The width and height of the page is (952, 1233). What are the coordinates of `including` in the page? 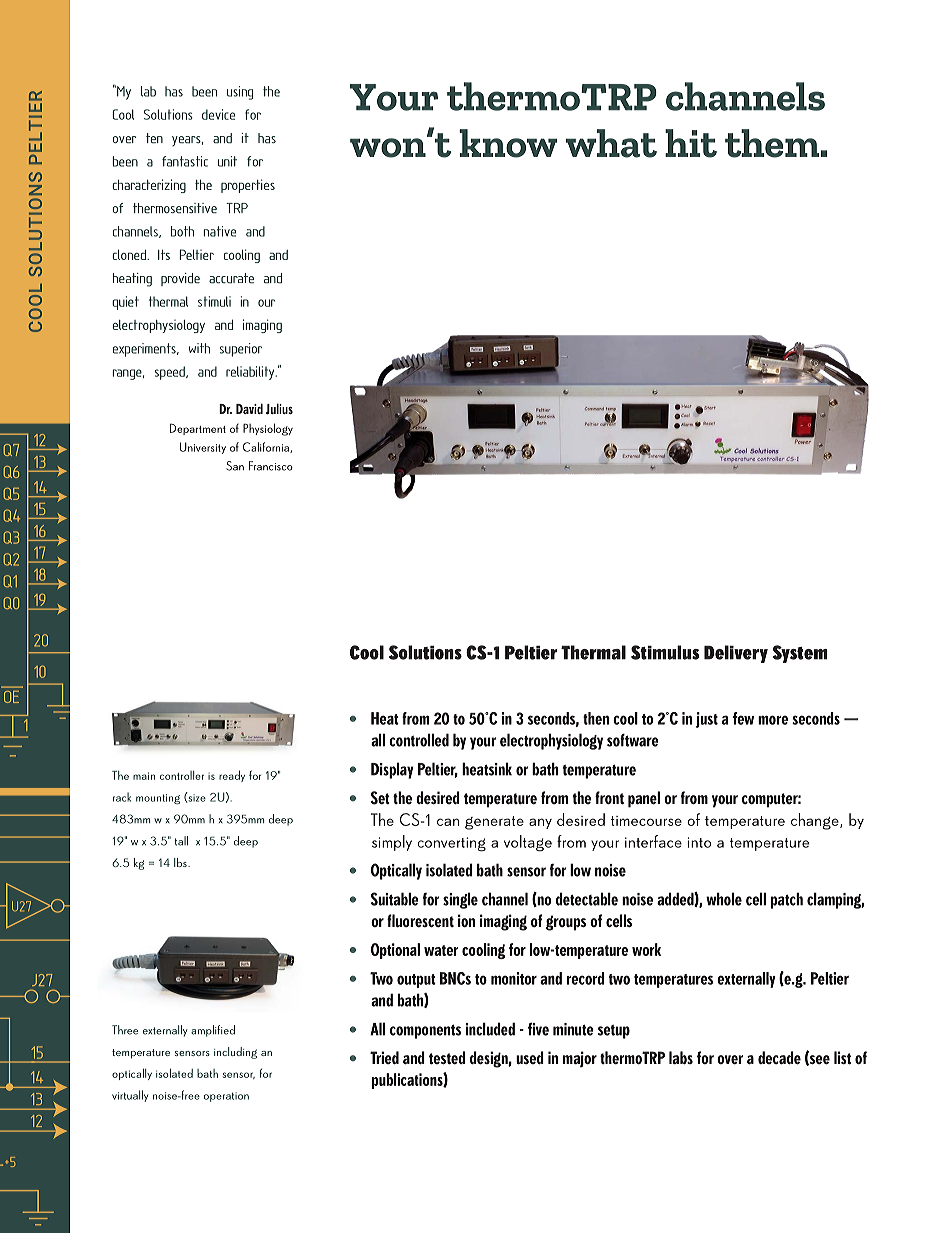 It's located at (235, 1053).
